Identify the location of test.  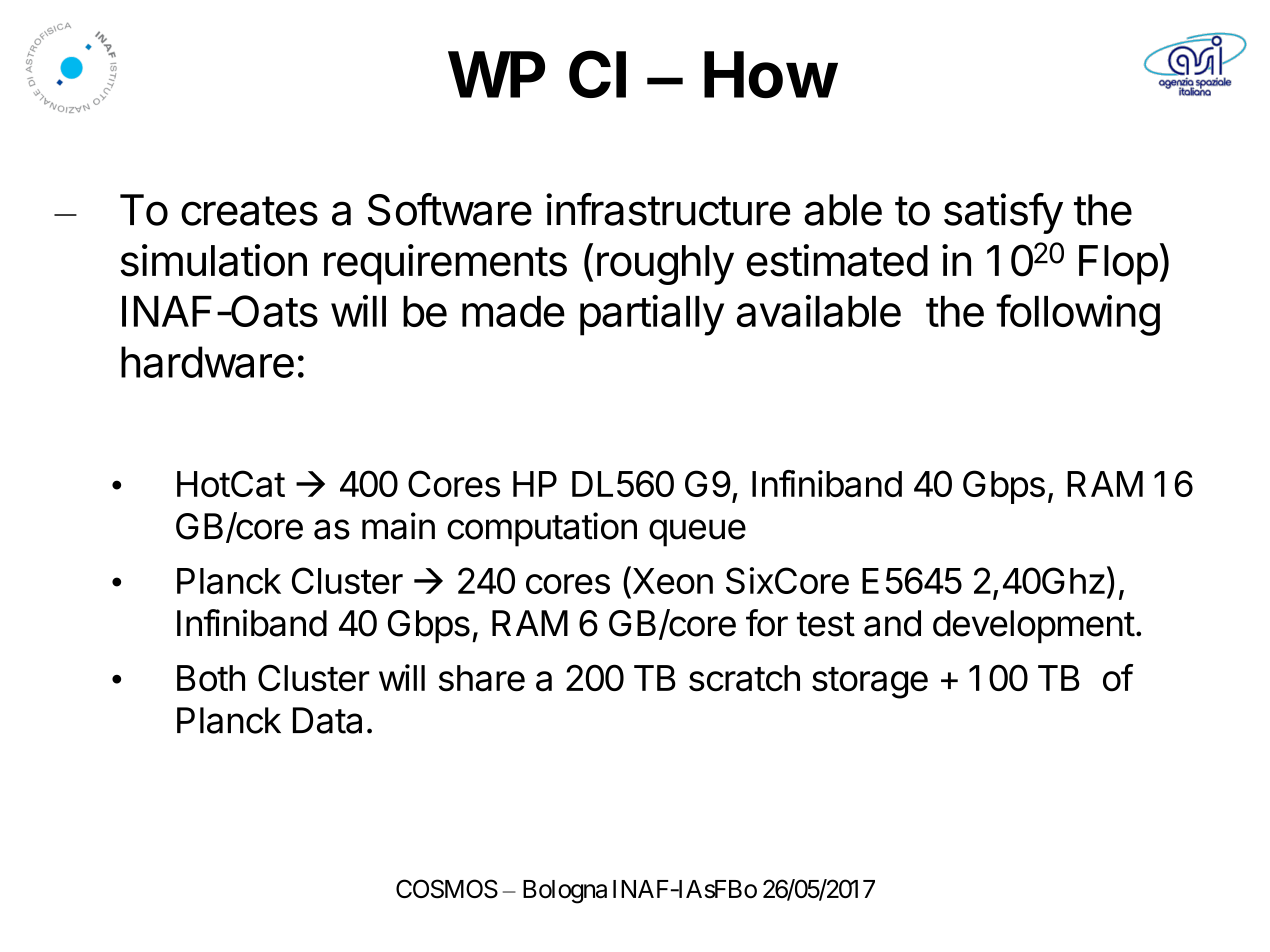
(826, 624).
